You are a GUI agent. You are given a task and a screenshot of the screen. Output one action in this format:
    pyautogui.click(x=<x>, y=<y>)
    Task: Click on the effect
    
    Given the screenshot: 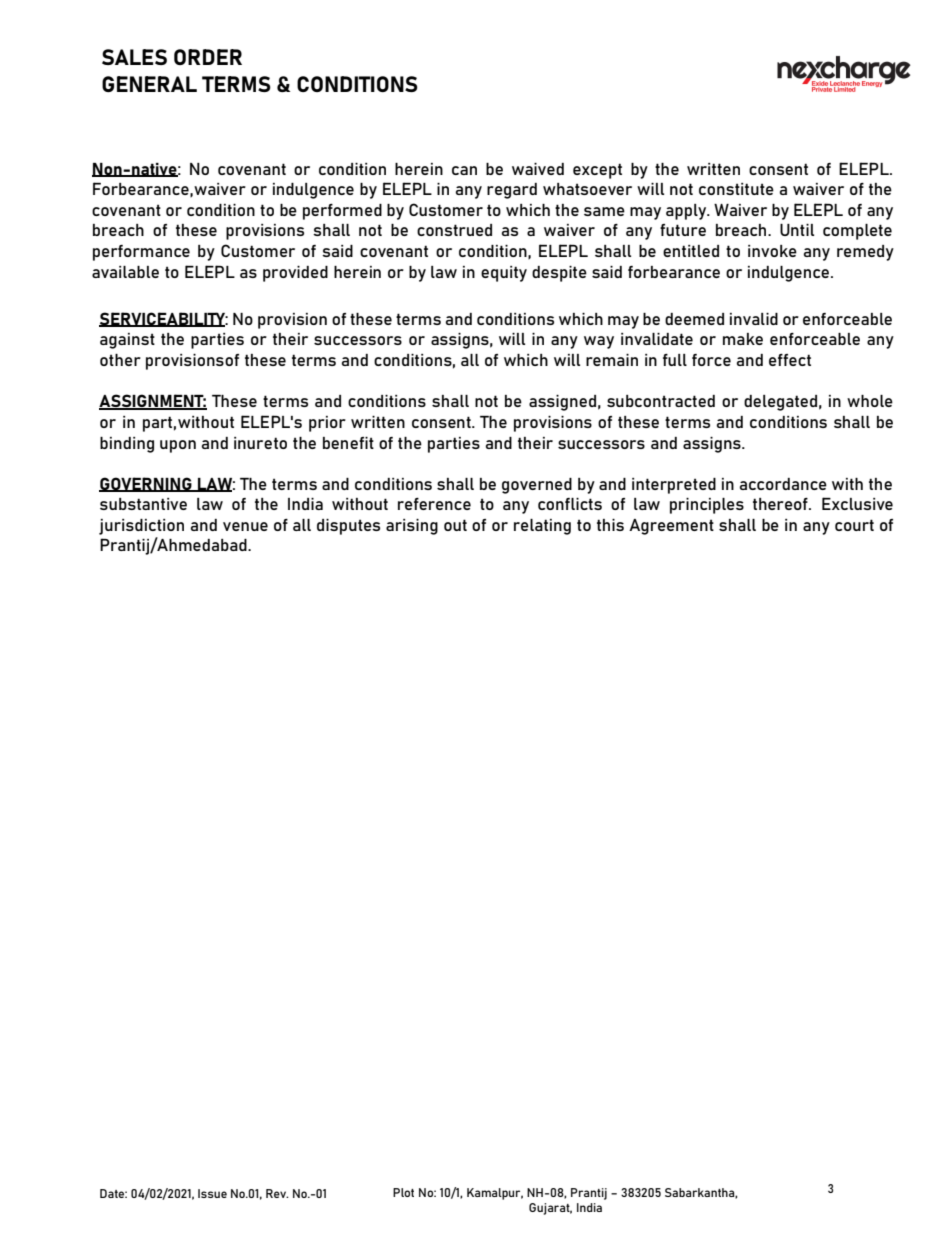 What is the action you would take?
    pyautogui.click(x=790, y=360)
